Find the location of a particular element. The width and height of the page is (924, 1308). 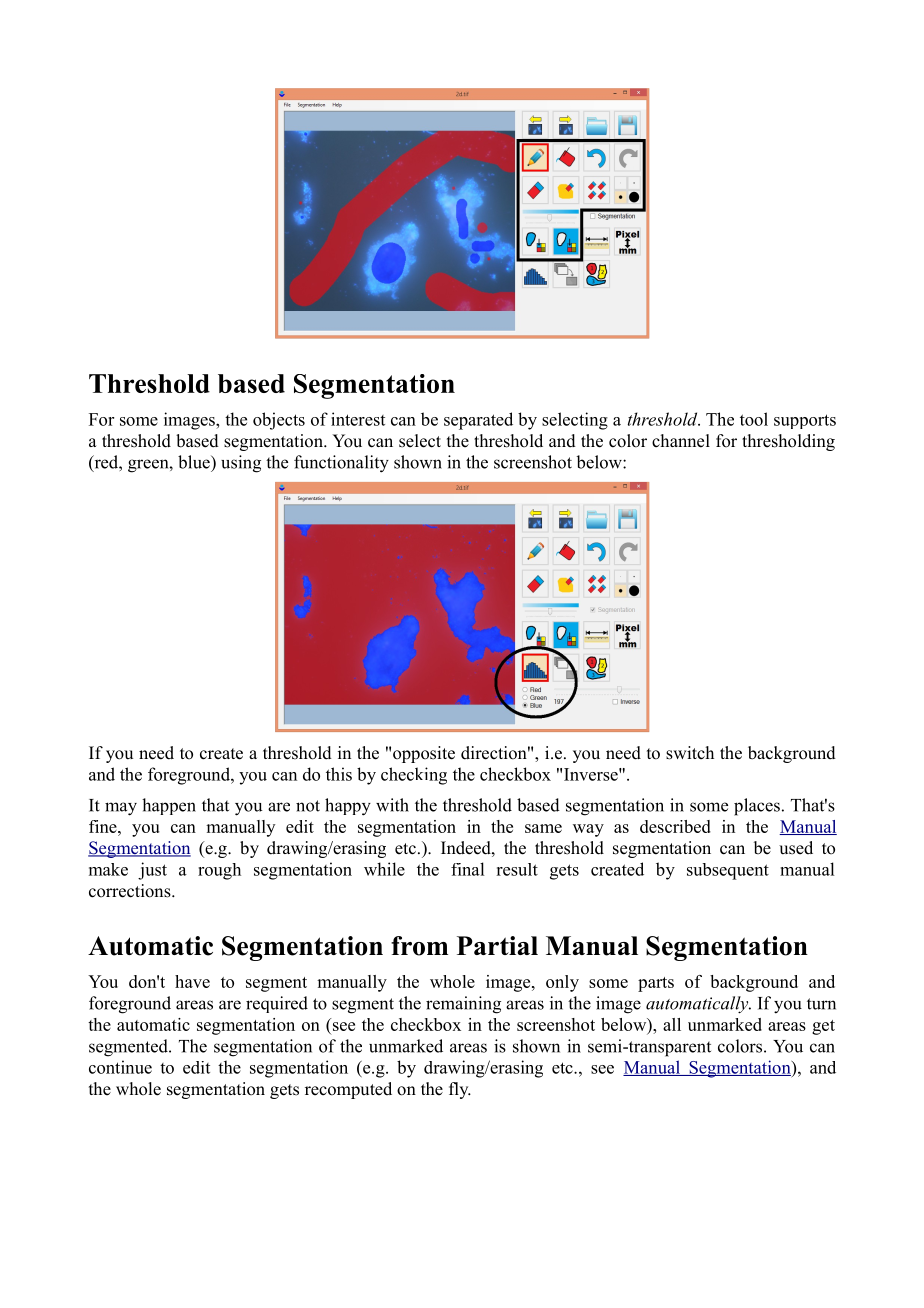

switch is located at coordinates (690, 753).
